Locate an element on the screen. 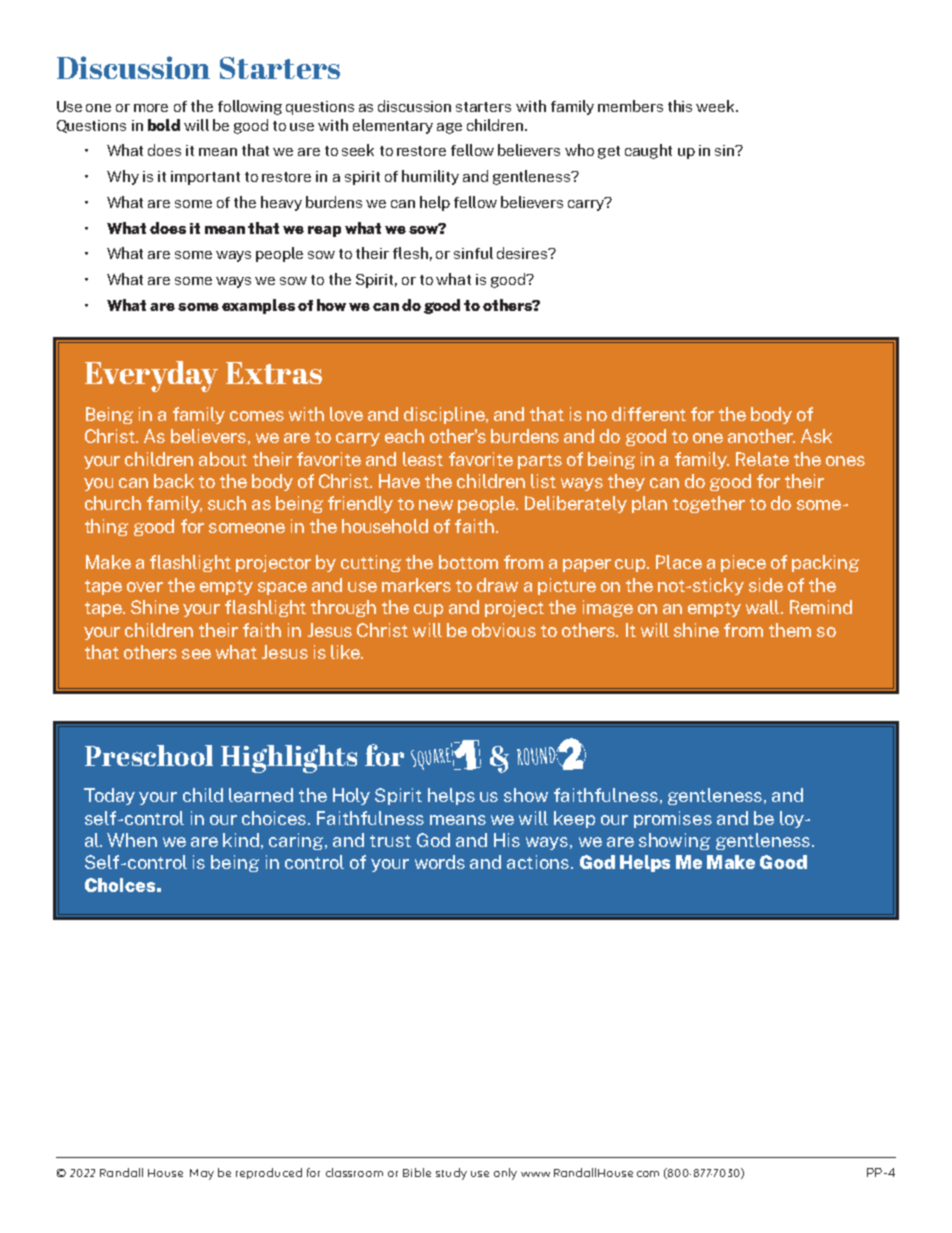  May is located at coordinates (202, 1174).
